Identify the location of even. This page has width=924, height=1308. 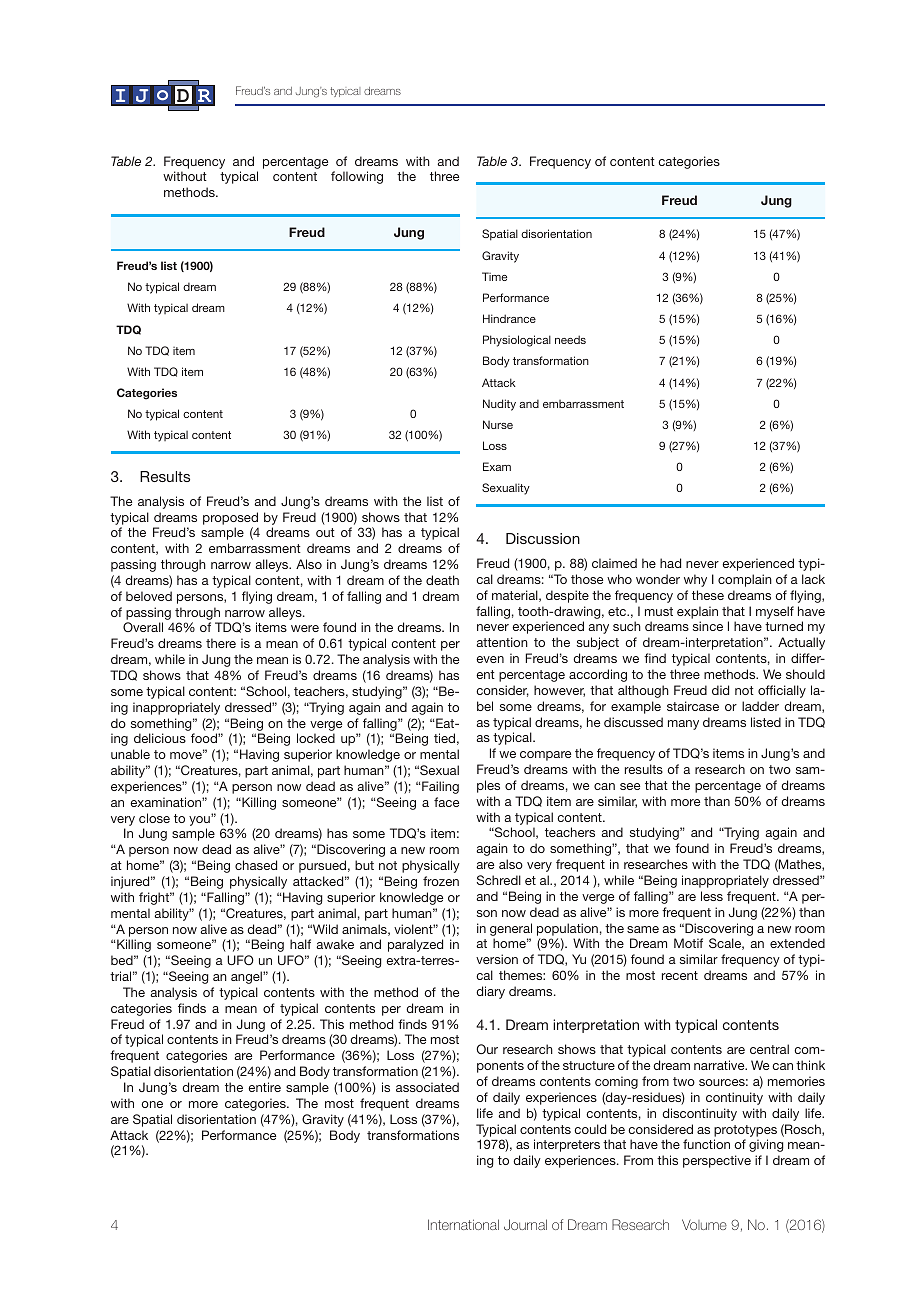
(490, 659).
